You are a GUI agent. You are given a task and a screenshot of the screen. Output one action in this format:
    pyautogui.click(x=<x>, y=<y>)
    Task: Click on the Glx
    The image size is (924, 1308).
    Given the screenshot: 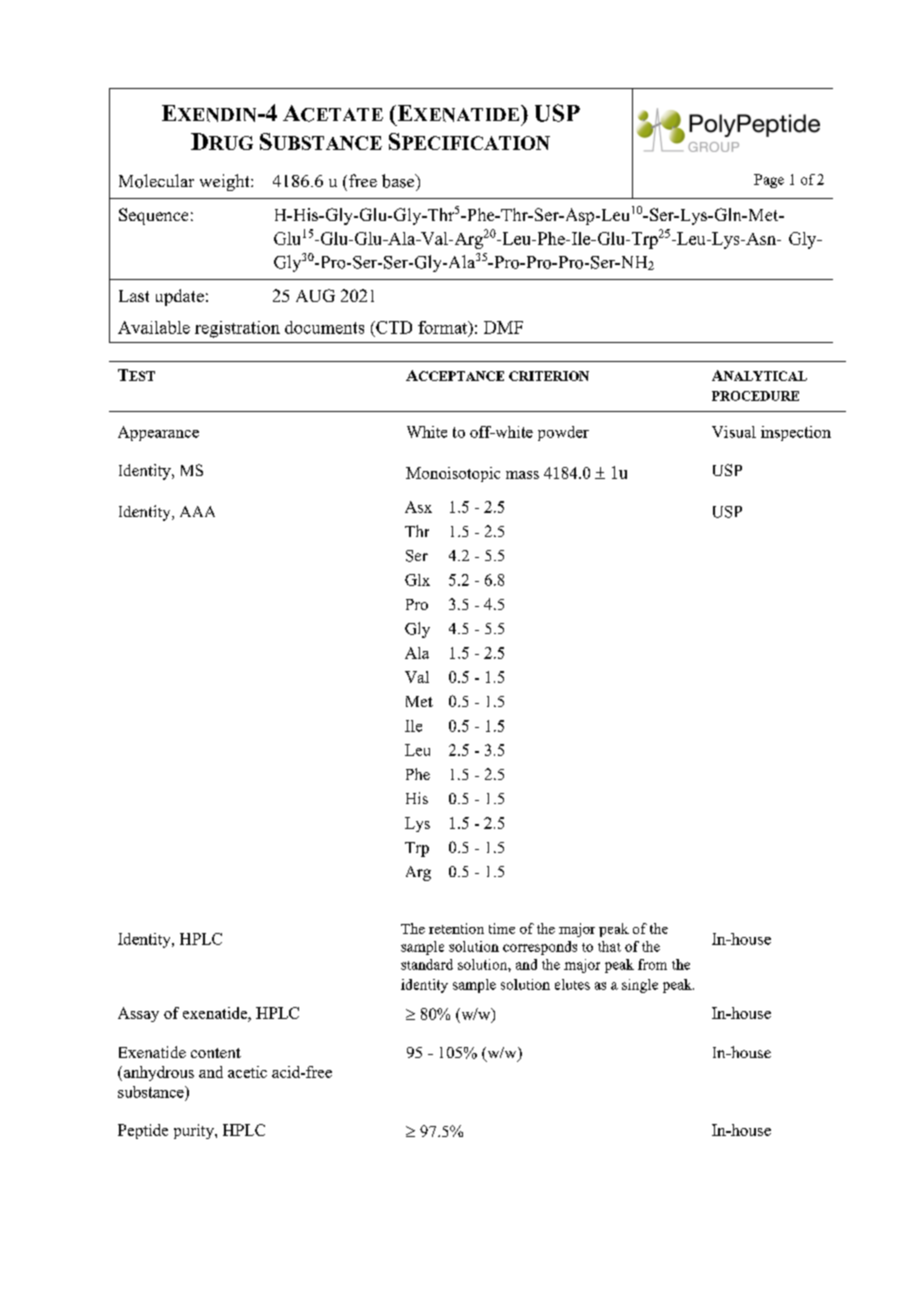 What is the action you would take?
    pyautogui.click(x=417, y=580)
